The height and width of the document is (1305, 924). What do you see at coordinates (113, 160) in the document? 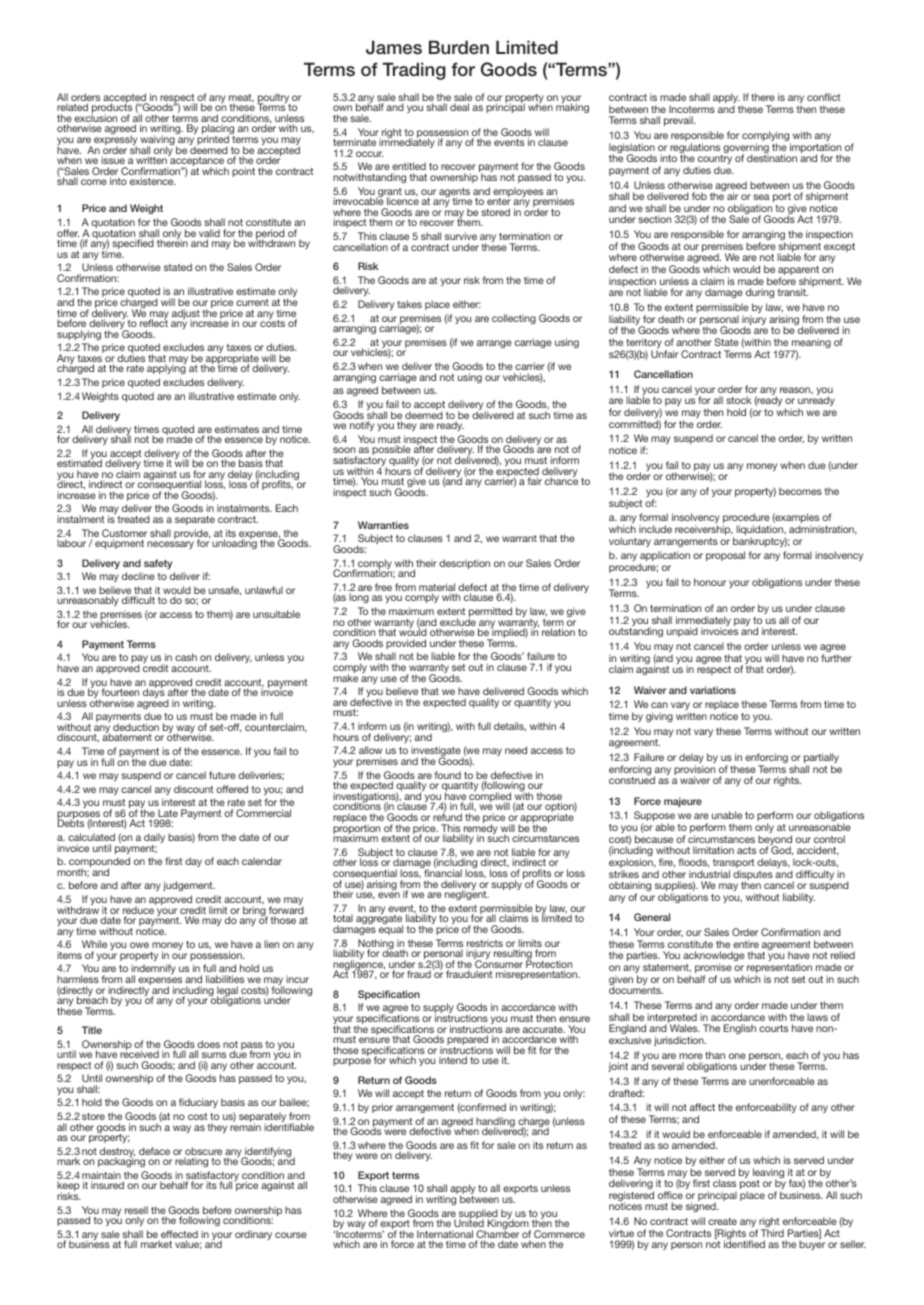
I see `issue` at bounding box center [113, 160].
